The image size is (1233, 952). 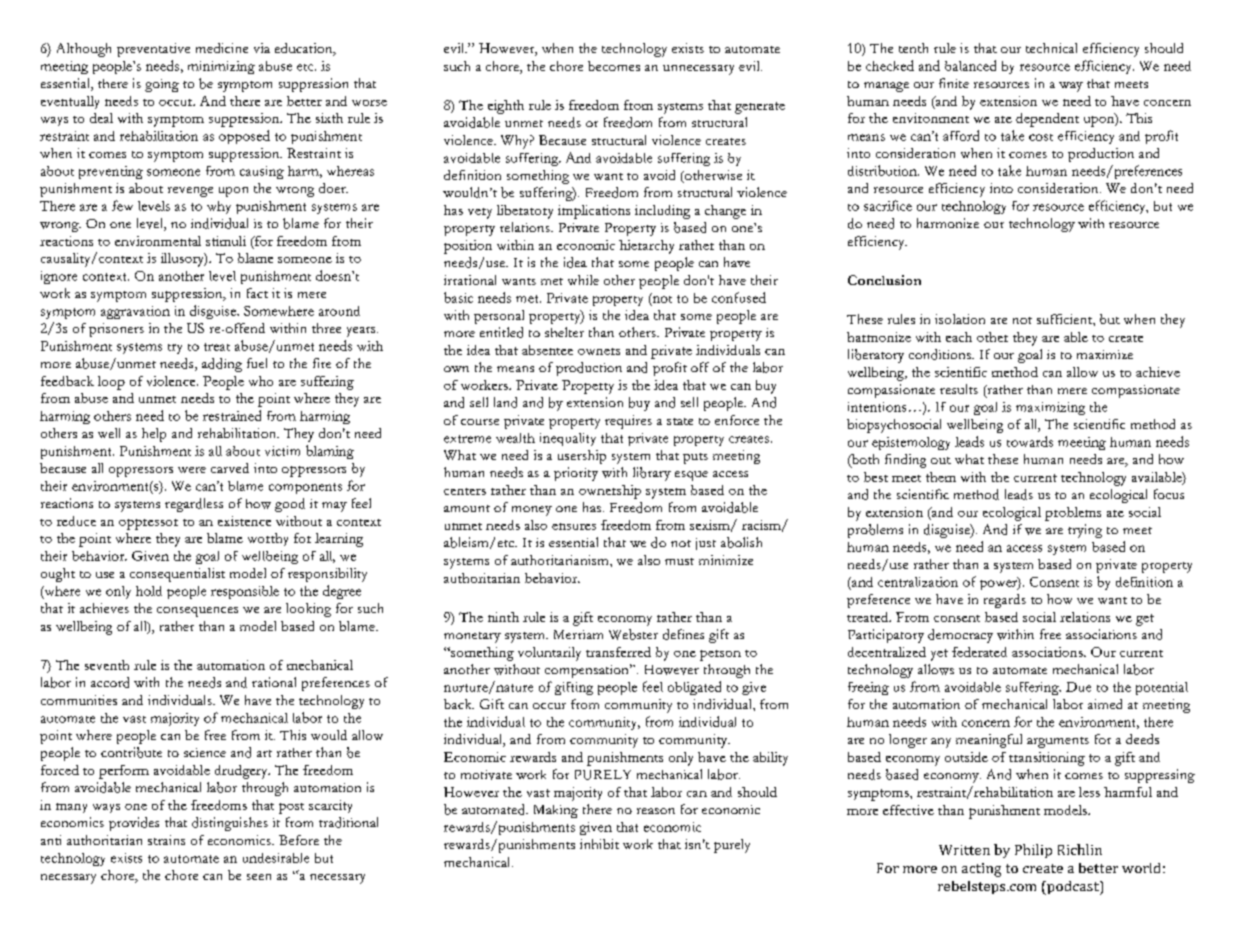 What do you see at coordinates (506, 107) in the image?
I see `eighth` at bounding box center [506, 107].
